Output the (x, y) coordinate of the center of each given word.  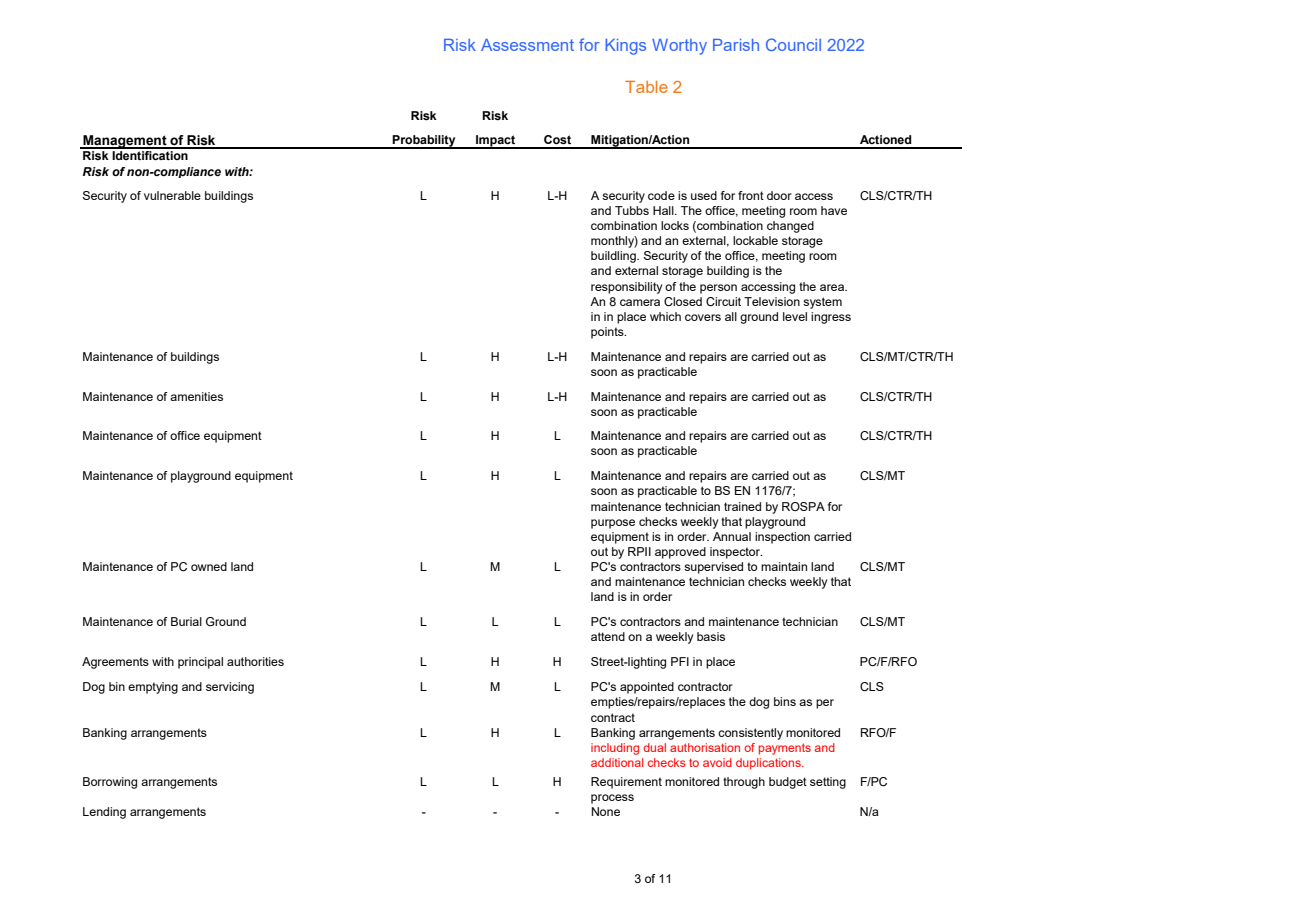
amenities (196, 396)
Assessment (527, 45)
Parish (736, 45)
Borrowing (110, 783)
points (608, 333)
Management (125, 142)
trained (742, 506)
